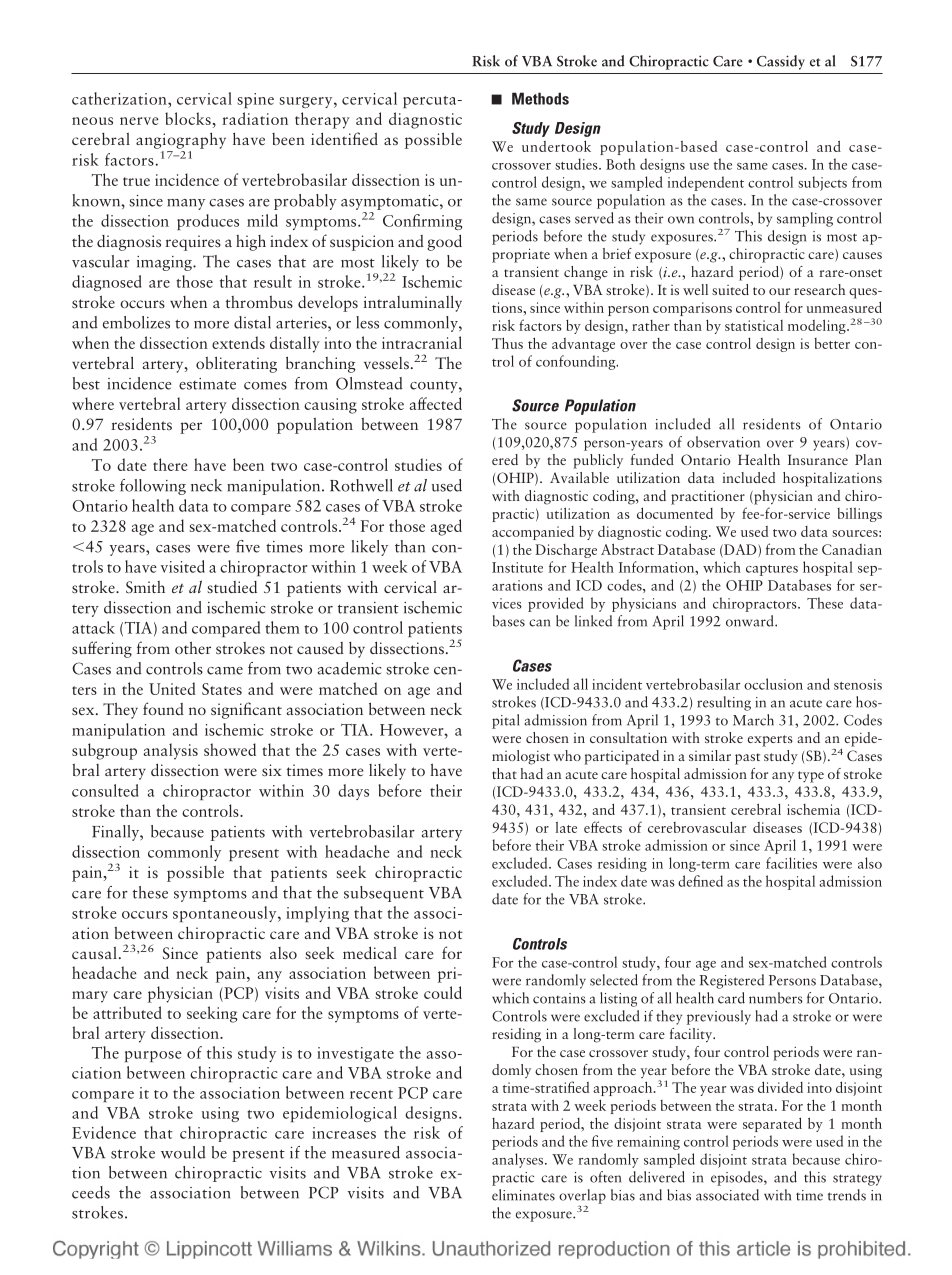 This screenshot has width=952, height=1275. I want to click on ischemia, so click(813, 809).
